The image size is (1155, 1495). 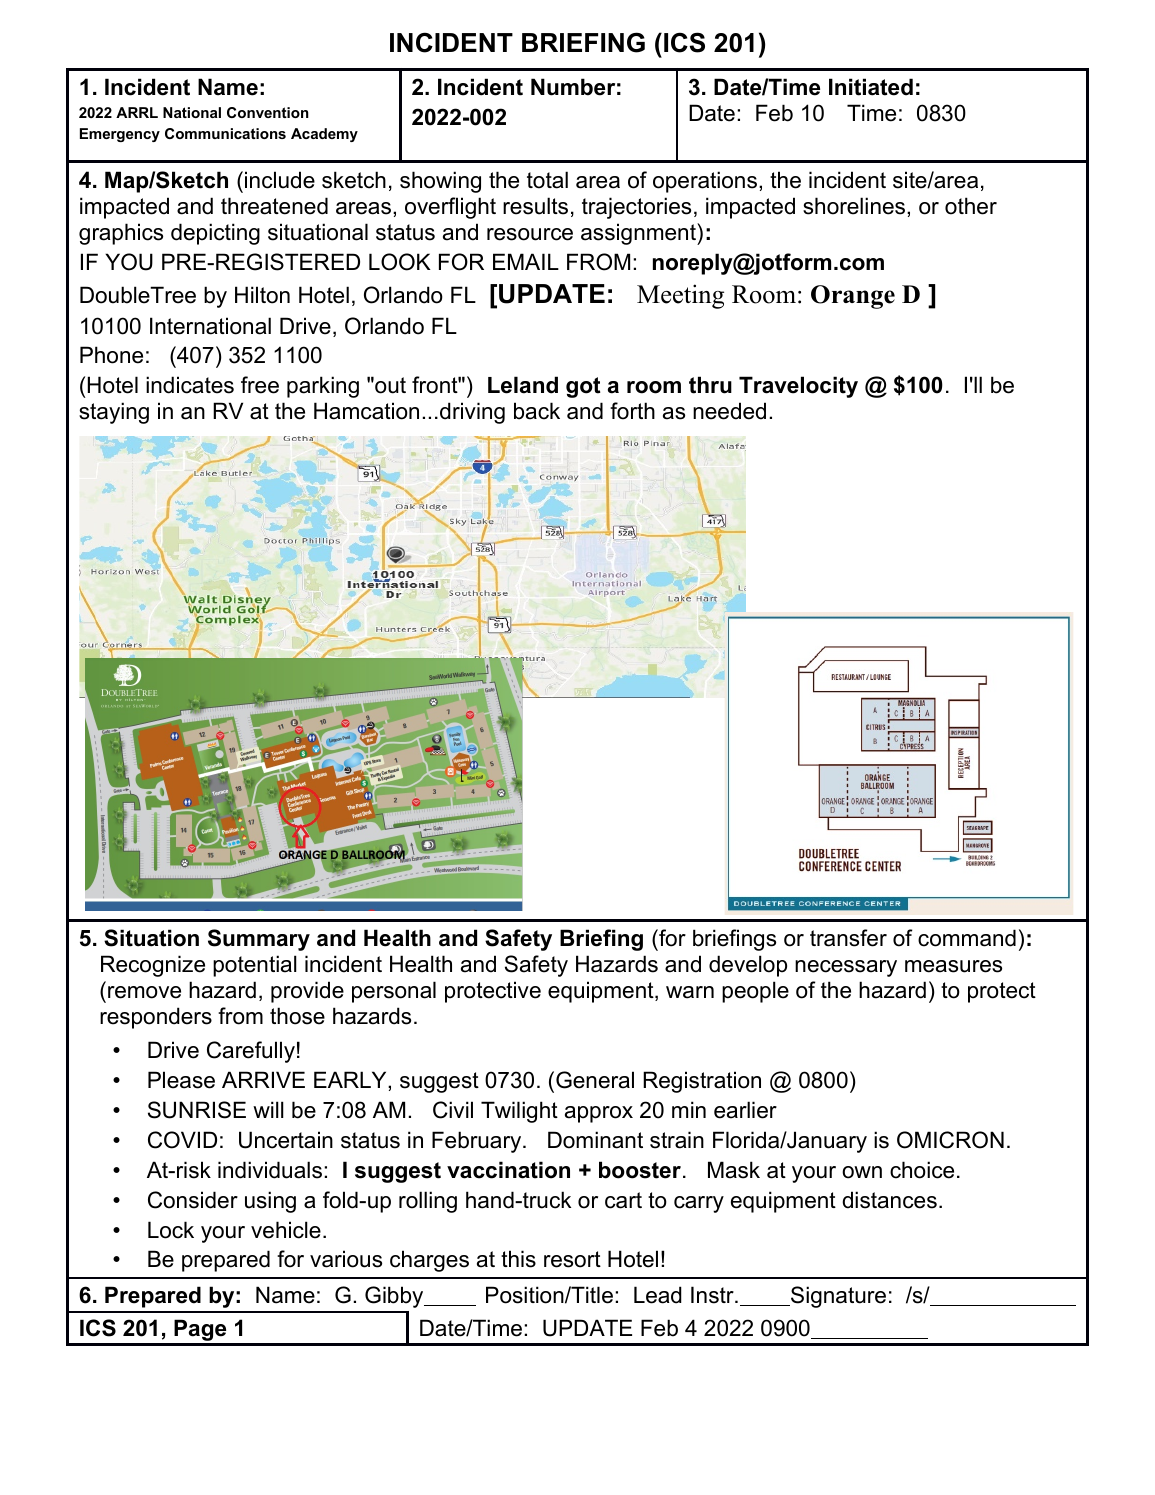 I want to click on personal, so click(x=394, y=992).
